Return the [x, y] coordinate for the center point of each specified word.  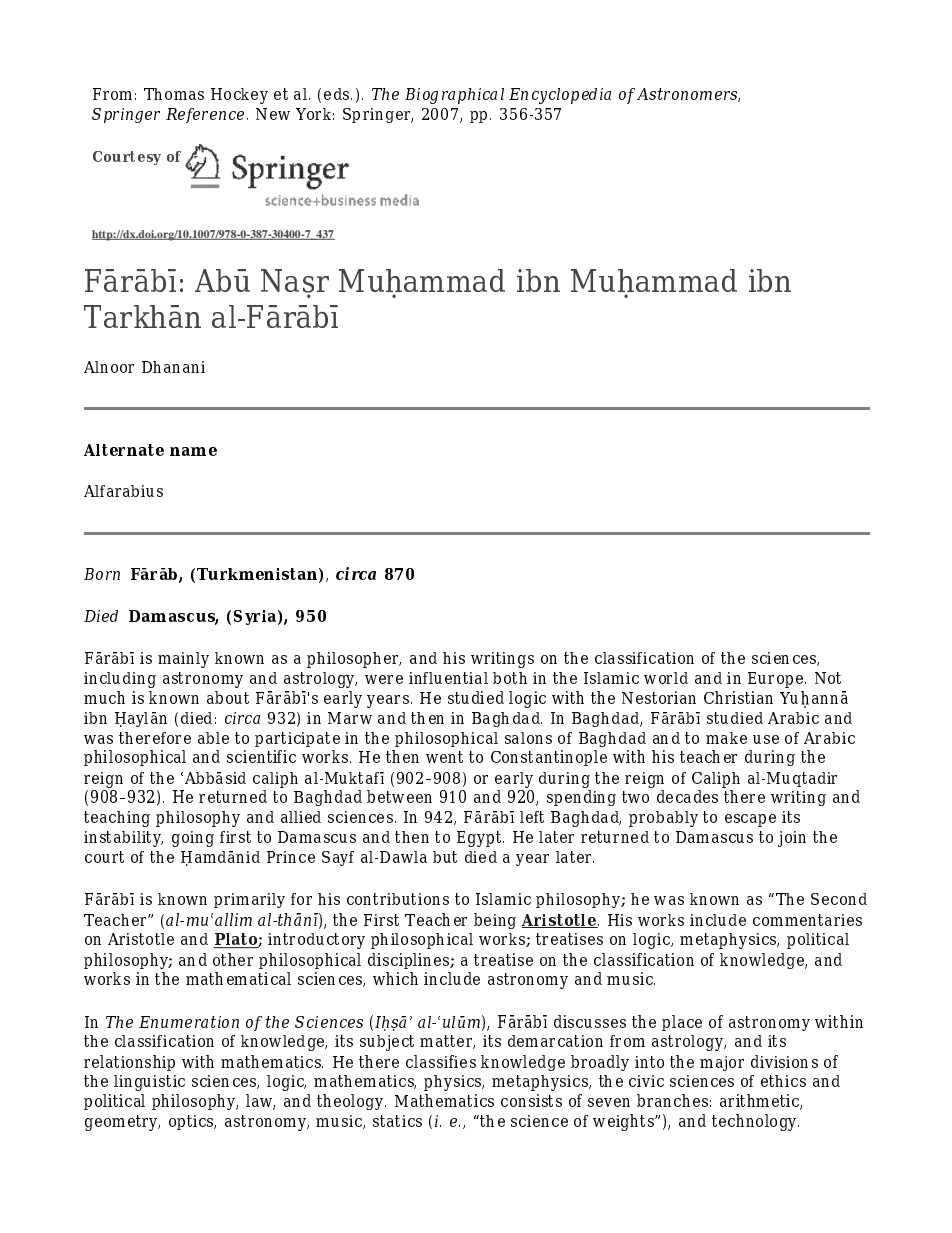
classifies [441, 1061]
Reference [205, 115]
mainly [183, 660]
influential [448, 678]
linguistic [149, 1083]
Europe [777, 680]
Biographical [454, 96]
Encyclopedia [560, 96]
